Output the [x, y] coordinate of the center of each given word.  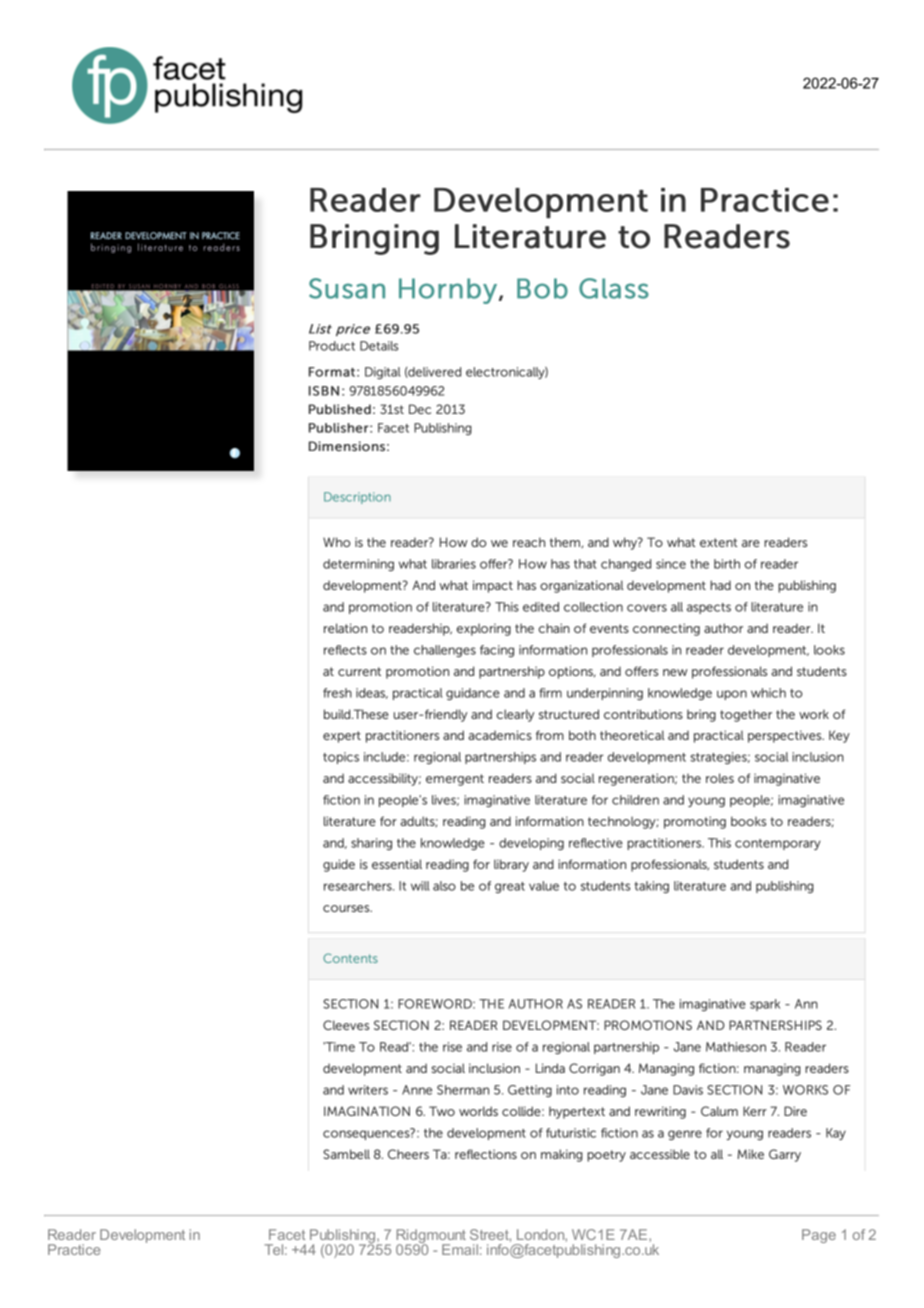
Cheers [408, 1154]
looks [829, 650]
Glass [614, 288]
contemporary [778, 844]
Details [379, 346]
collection [593, 607]
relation [345, 628]
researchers [359, 886]
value [544, 886]
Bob [542, 288]
